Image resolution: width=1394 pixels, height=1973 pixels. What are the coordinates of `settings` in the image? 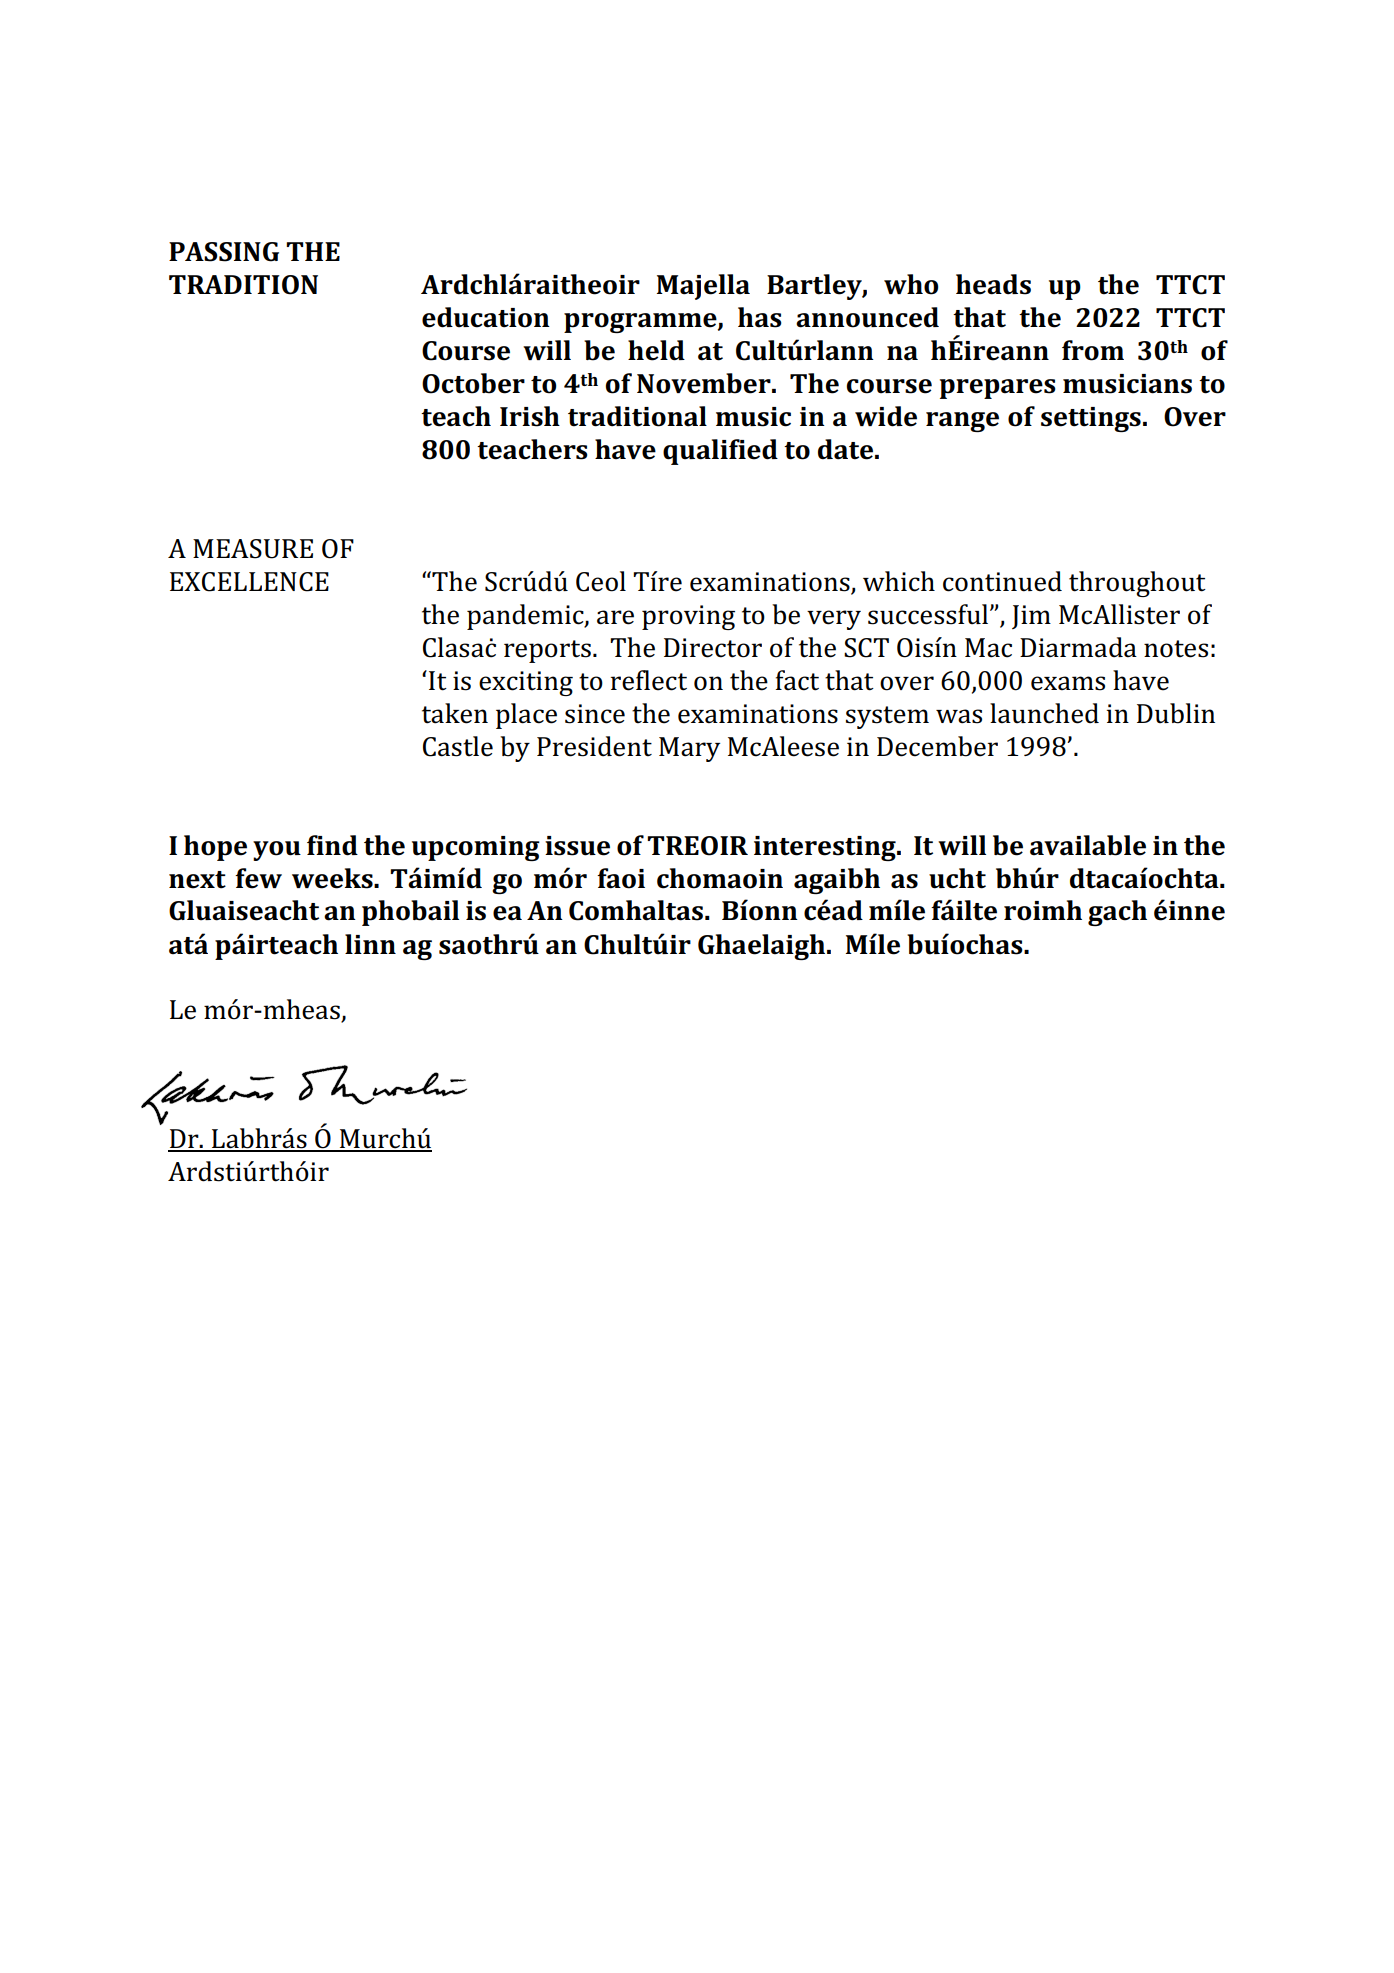 It's located at (1091, 419).
